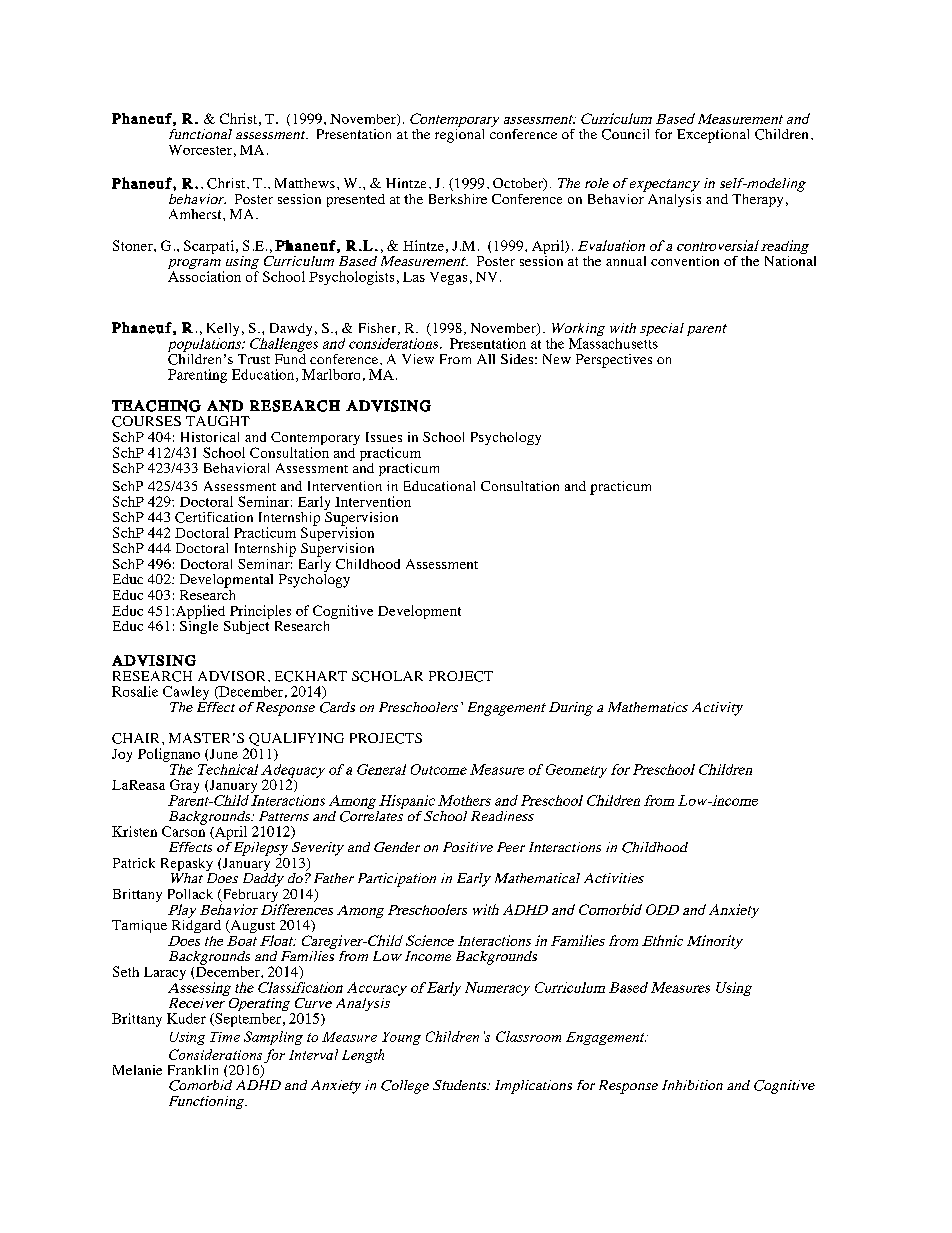 This document has width=952, height=1233. What do you see at coordinates (311, 676) in the document?
I see `ECKHART` at bounding box center [311, 676].
